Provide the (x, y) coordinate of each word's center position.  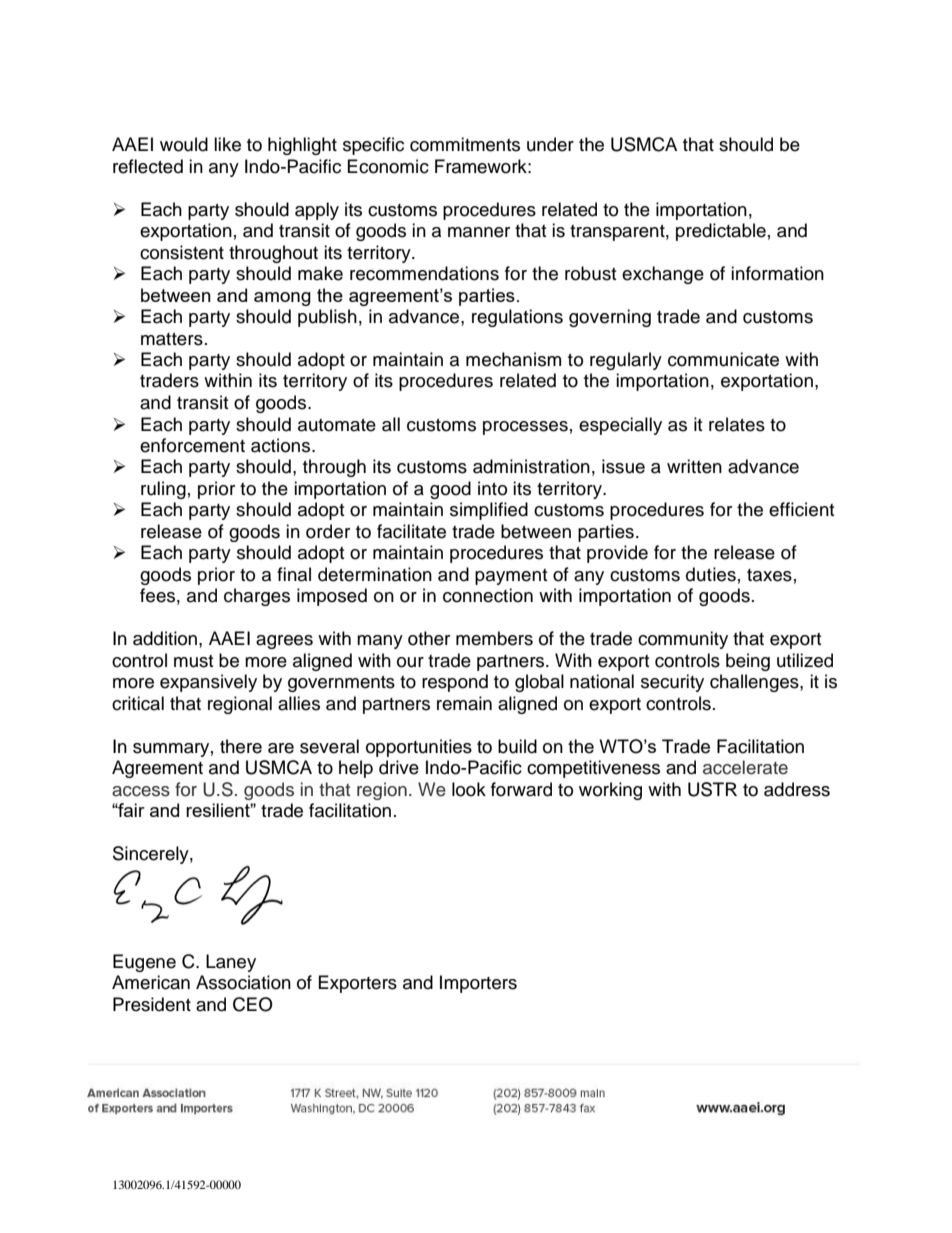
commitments (465, 144)
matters (172, 339)
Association (243, 982)
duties (711, 574)
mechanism (513, 359)
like (227, 144)
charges (257, 597)
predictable (721, 232)
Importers (478, 984)
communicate (723, 359)
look (469, 789)
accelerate (745, 767)
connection (488, 595)
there (241, 746)
